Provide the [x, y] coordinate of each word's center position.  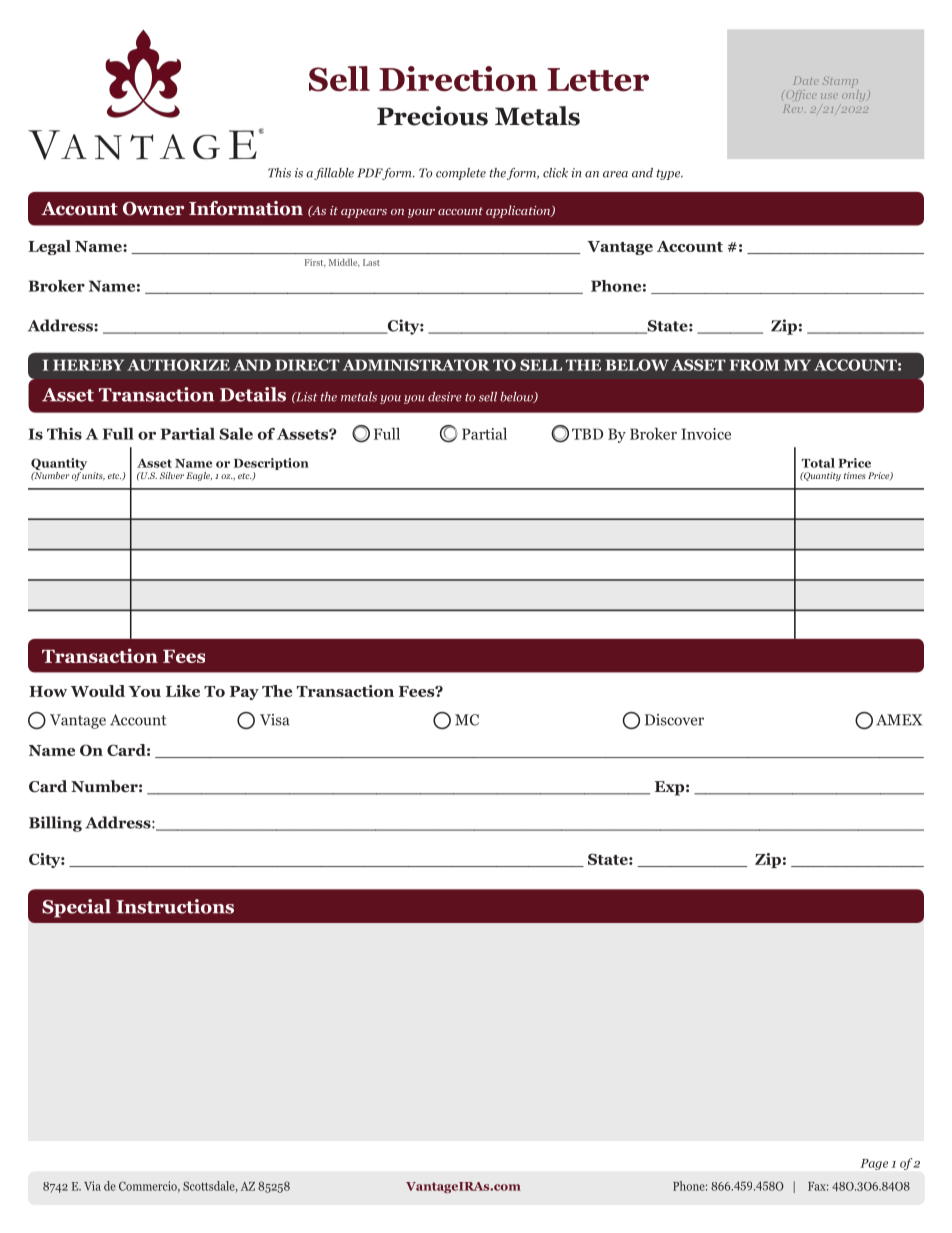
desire [445, 397]
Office [801, 95]
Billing [55, 824]
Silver [172, 475]
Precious [432, 116]
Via [92, 1186]
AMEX [899, 720]
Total [818, 463]
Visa [275, 720]
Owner [153, 208]
